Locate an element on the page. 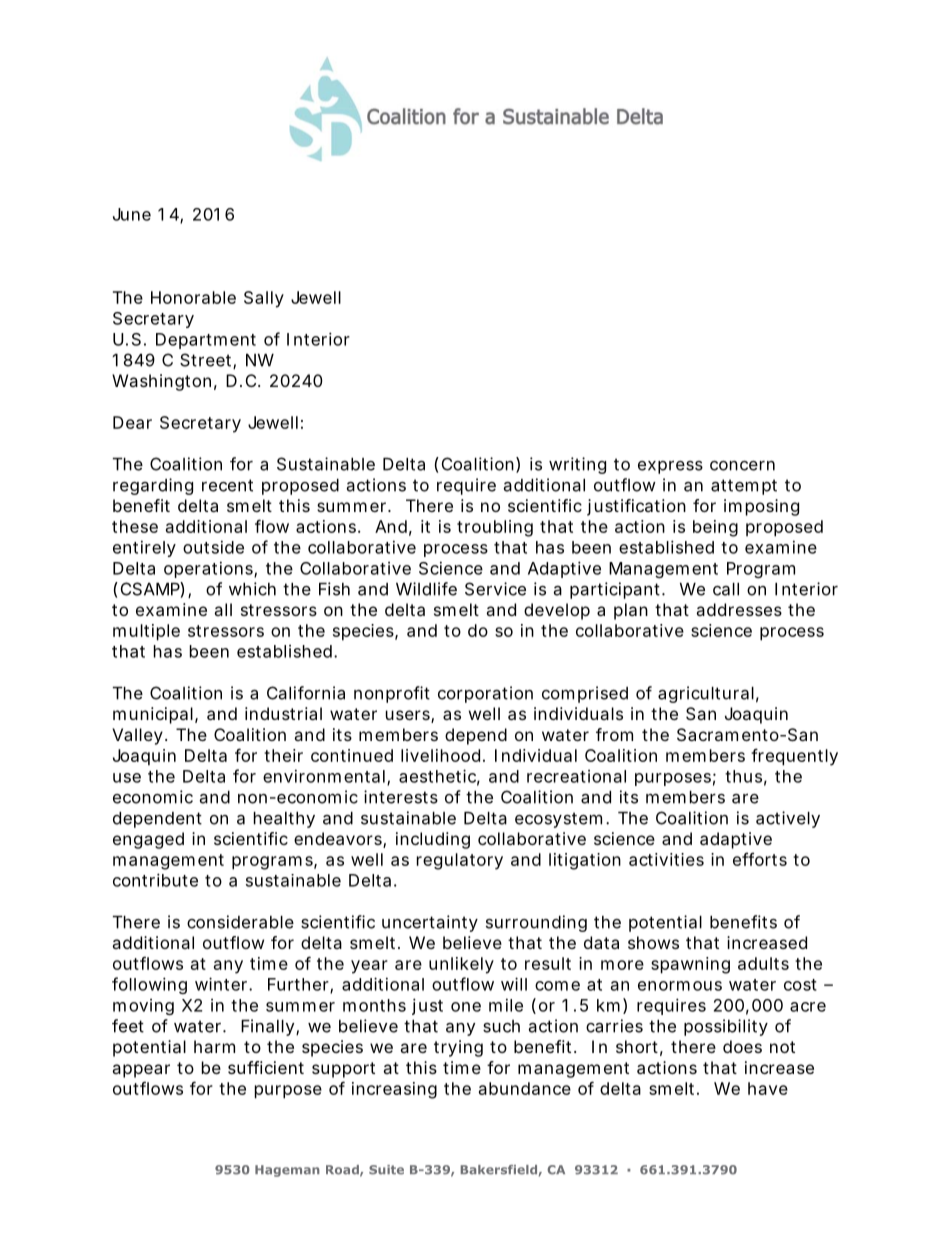 This document has width=952, height=1233. Sally is located at coordinates (264, 299).
